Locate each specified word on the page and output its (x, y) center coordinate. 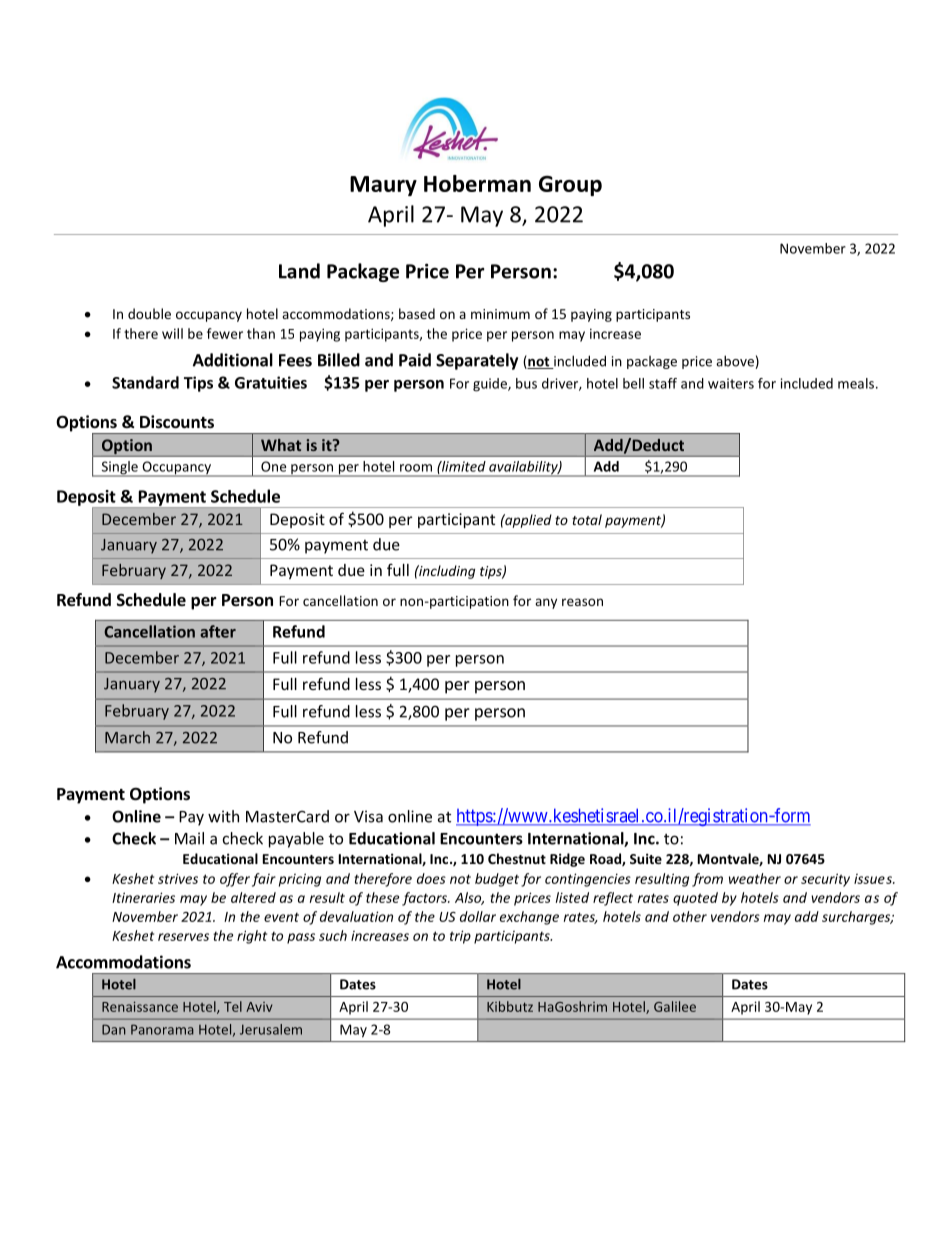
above (735, 361)
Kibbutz (510, 1006)
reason (582, 602)
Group (570, 186)
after (218, 631)
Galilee (675, 1006)
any (546, 603)
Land (299, 271)
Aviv (259, 1007)
